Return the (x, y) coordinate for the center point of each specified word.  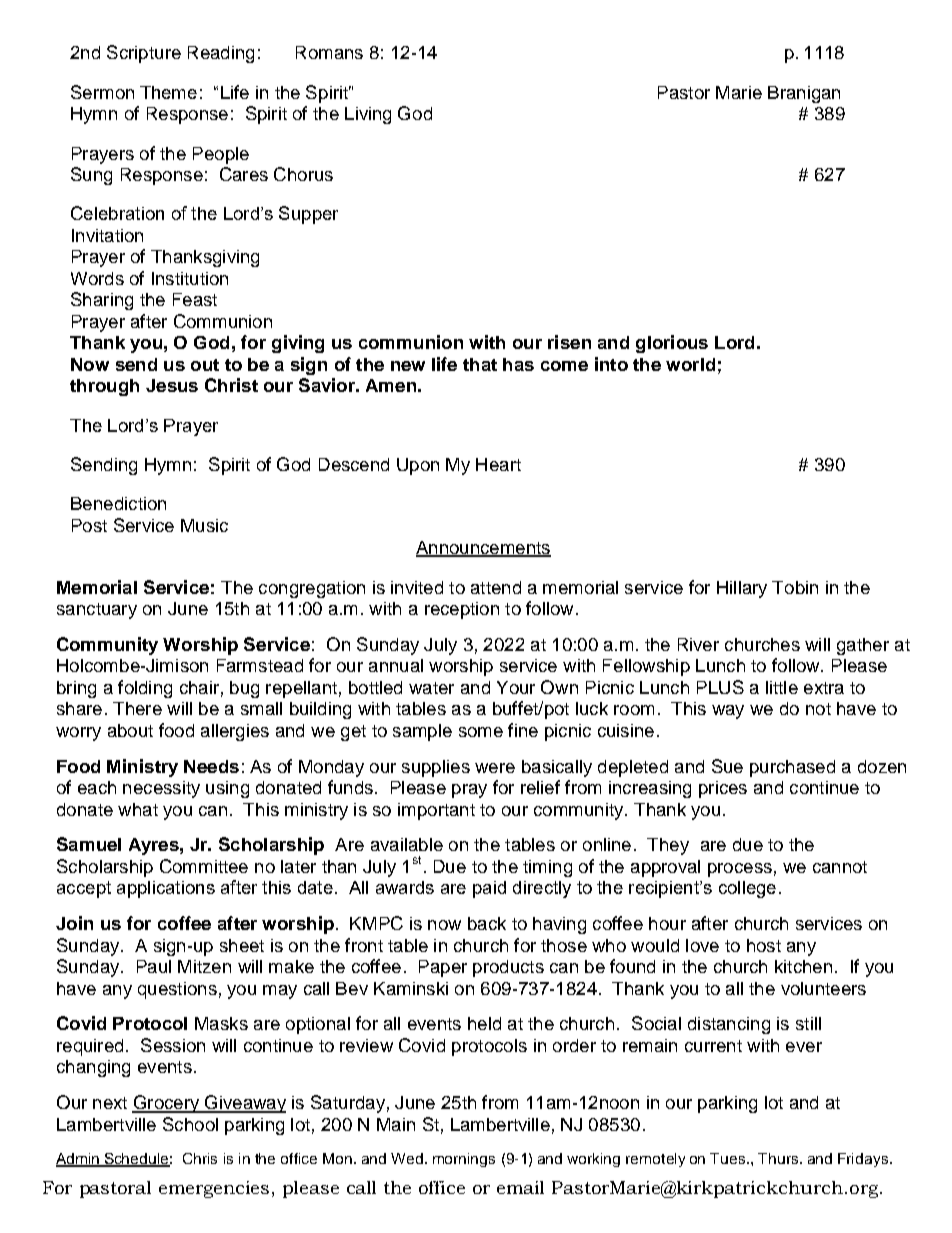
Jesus (172, 385)
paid (489, 889)
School (190, 1124)
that (480, 364)
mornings (464, 1160)
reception (462, 610)
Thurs (779, 1158)
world (690, 364)
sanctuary (97, 611)
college (747, 889)
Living (368, 115)
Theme (168, 92)
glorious (672, 344)
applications (166, 889)
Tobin (795, 587)
